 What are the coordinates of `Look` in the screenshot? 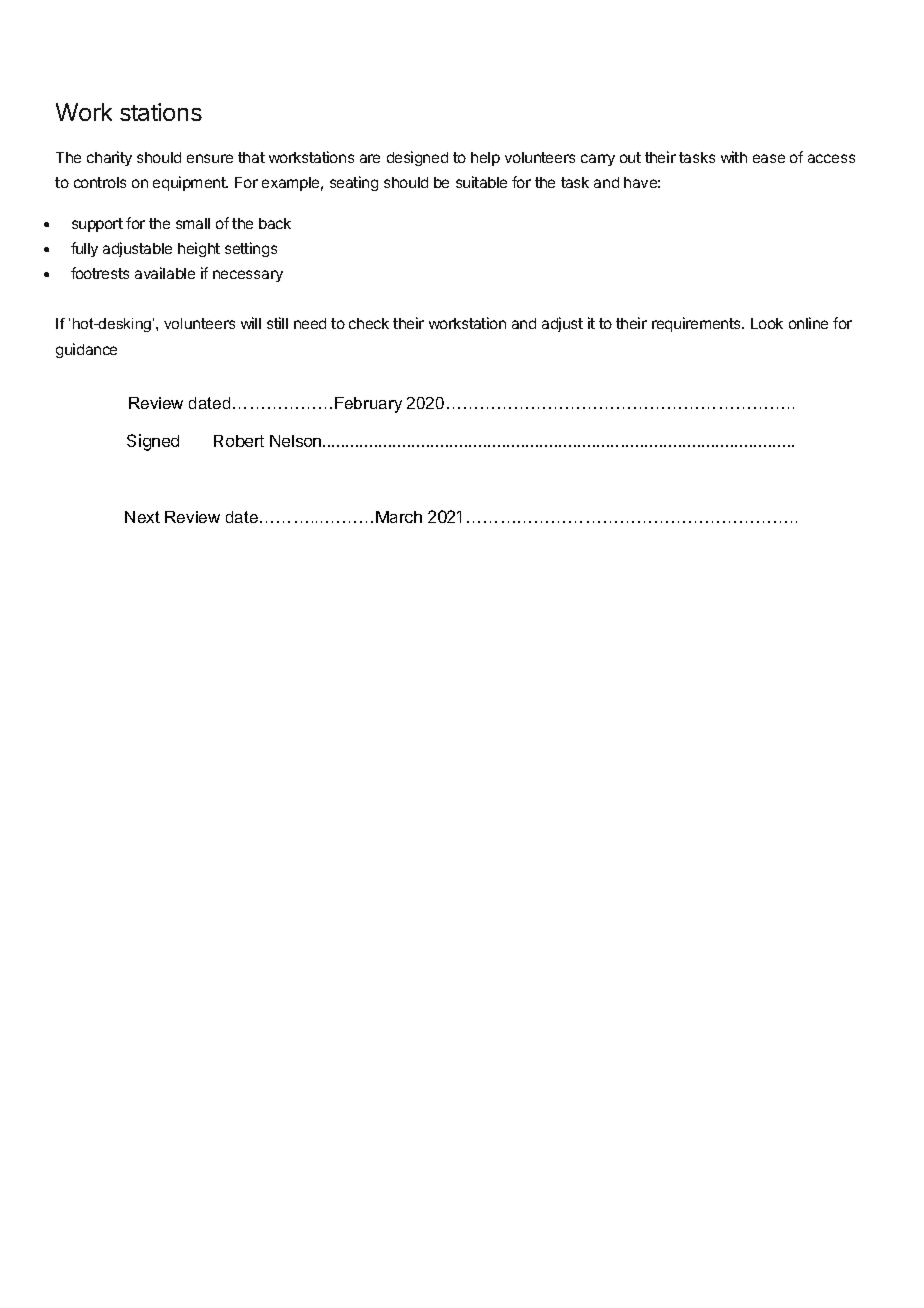 It's located at (767, 323).
